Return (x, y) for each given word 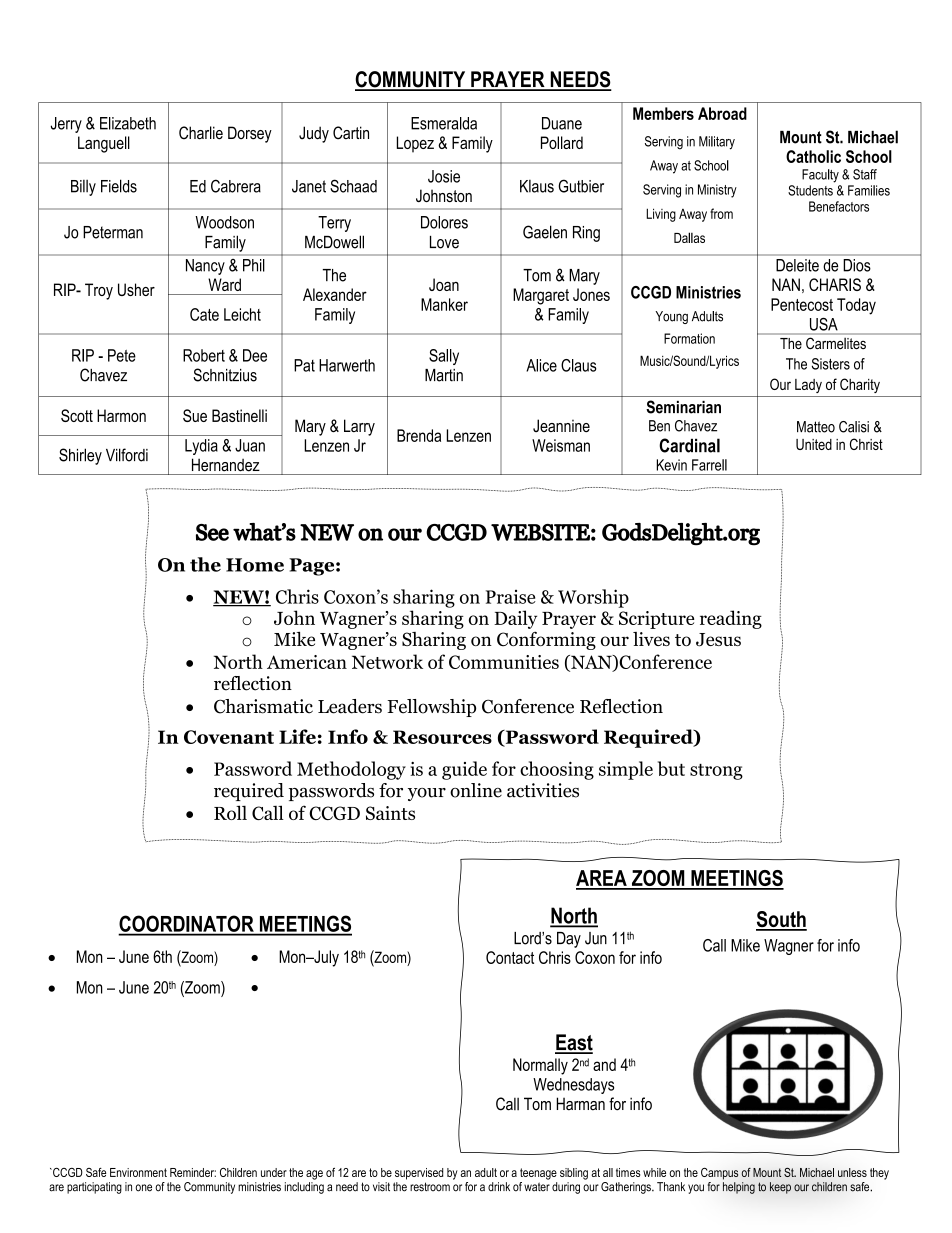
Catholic (813, 156)
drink (499, 1187)
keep (780, 1188)
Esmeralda (444, 123)
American (307, 662)
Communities (504, 662)
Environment (138, 1172)
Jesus (718, 640)
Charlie (201, 133)
